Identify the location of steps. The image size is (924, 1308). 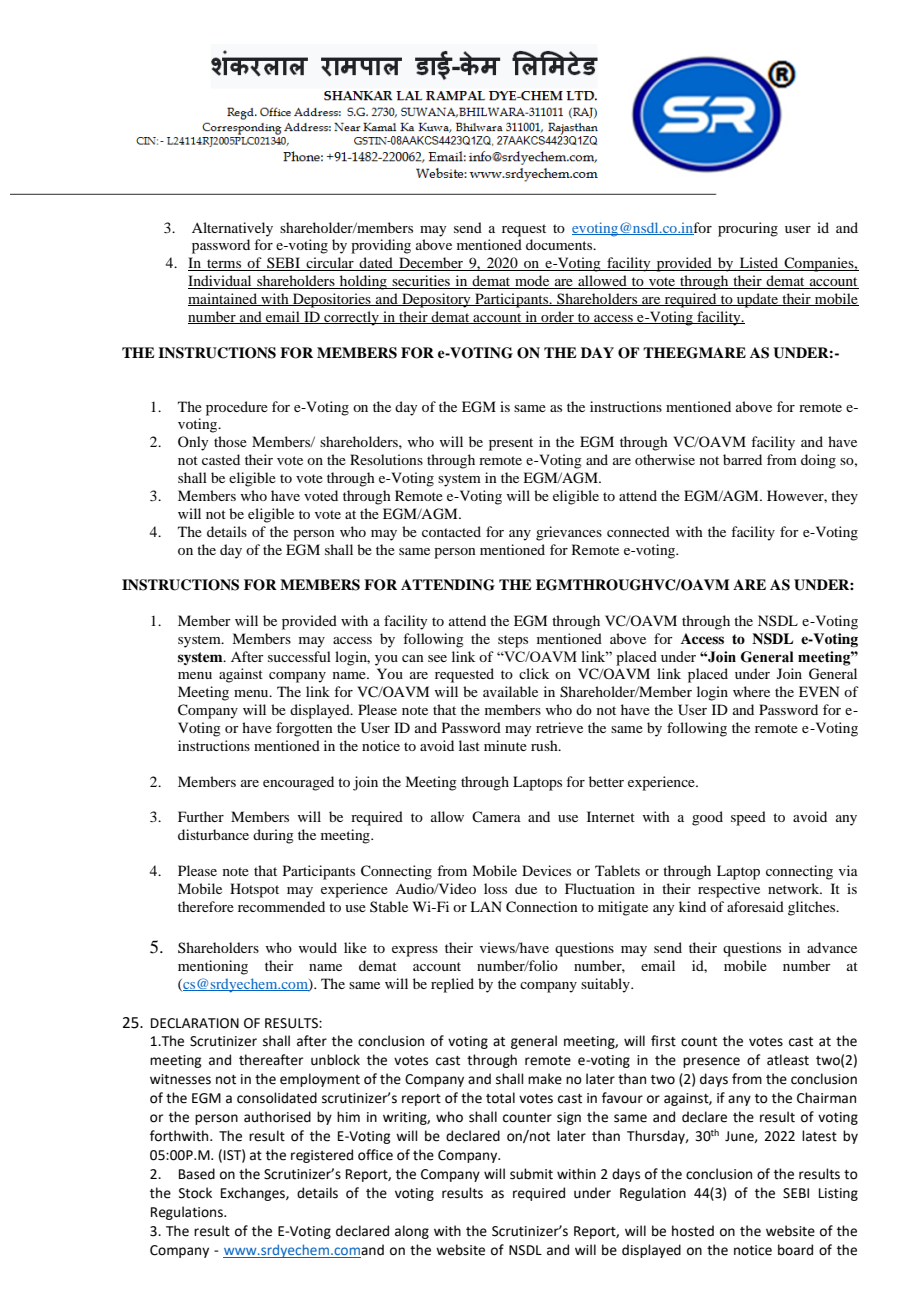
(513, 641).
